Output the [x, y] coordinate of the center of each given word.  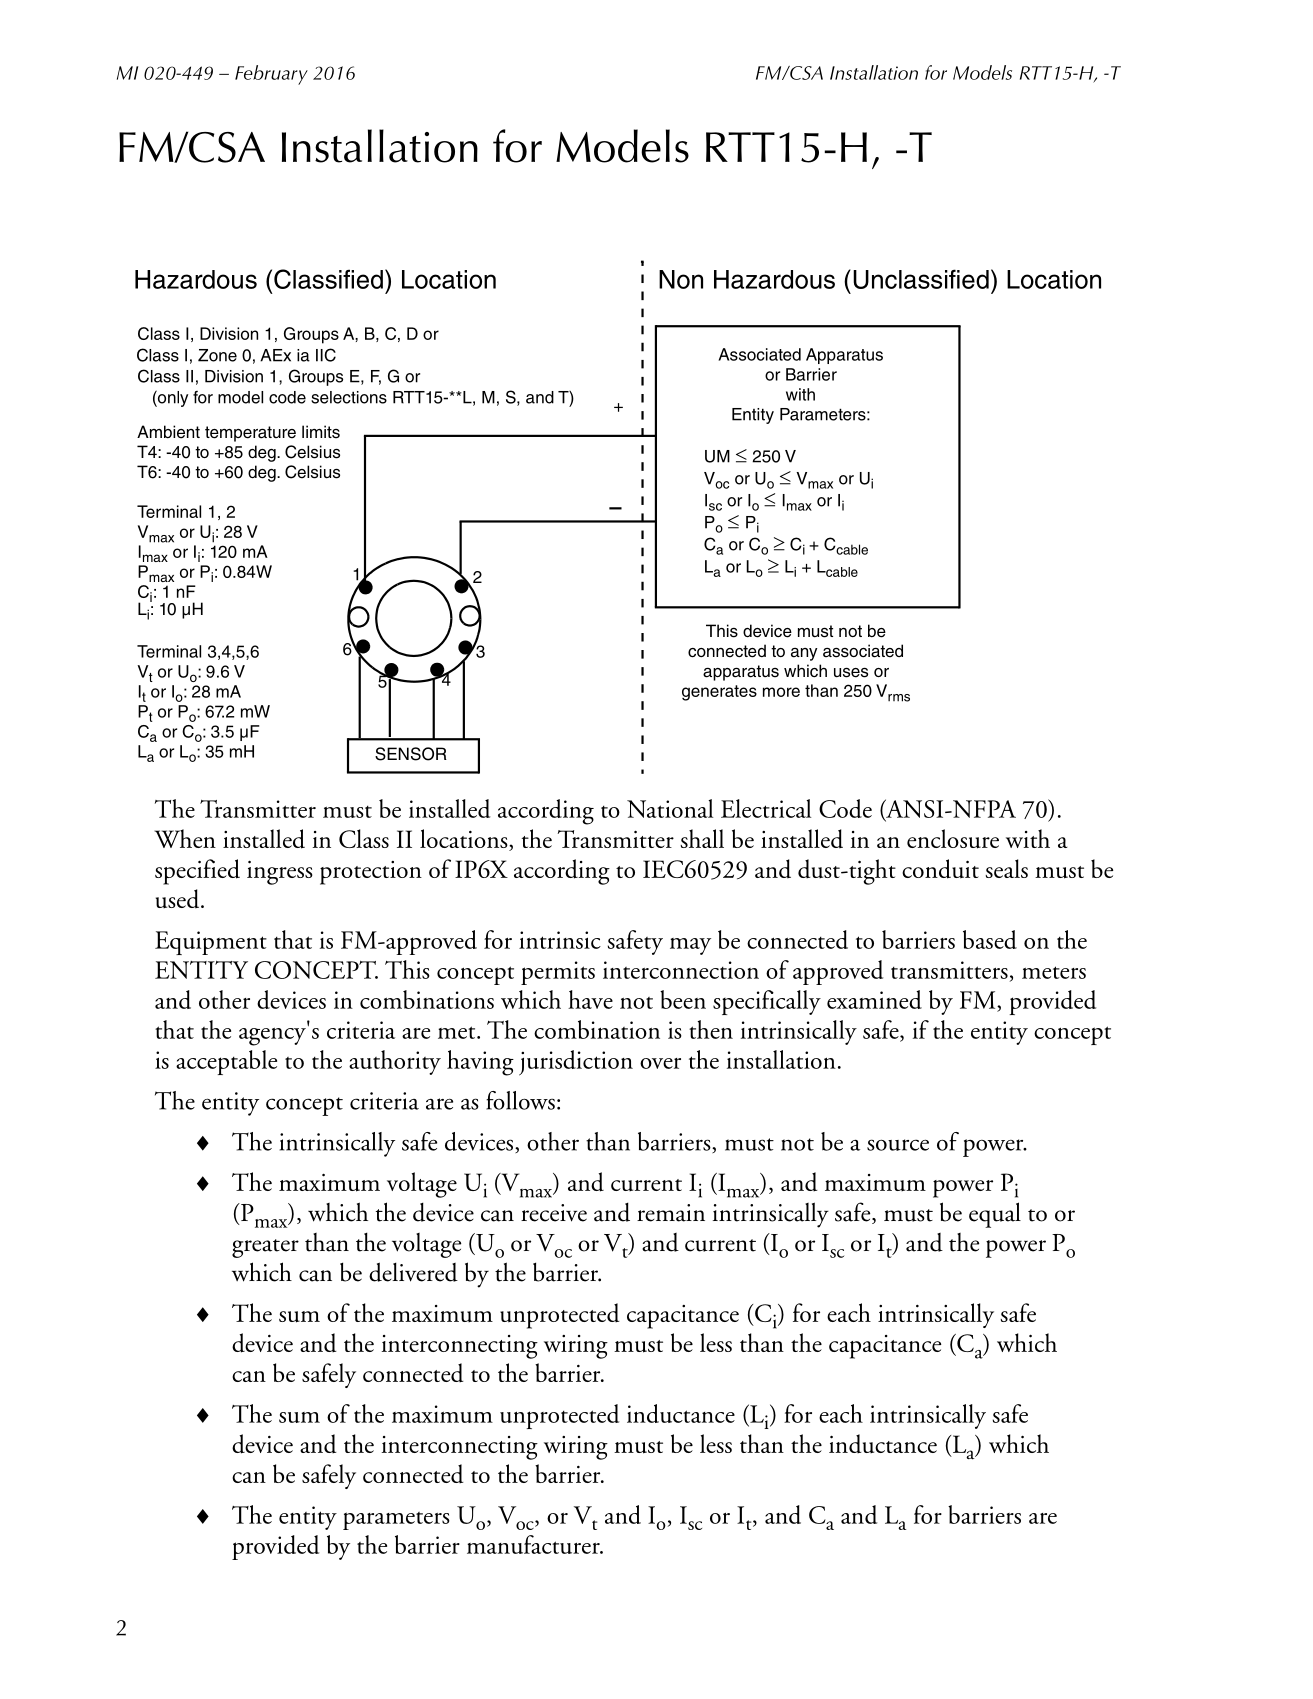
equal [995, 1215]
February [271, 75]
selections [349, 397]
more [781, 692]
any [804, 654]
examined [874, 999]
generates [719, 693]
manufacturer [534, 1544]
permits [558, 973]
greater [265, 1248]
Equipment [211, 943]
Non [681, 279]
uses [851, 673]
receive [554, 1213]
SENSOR [411, 754]
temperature [250, 434]
